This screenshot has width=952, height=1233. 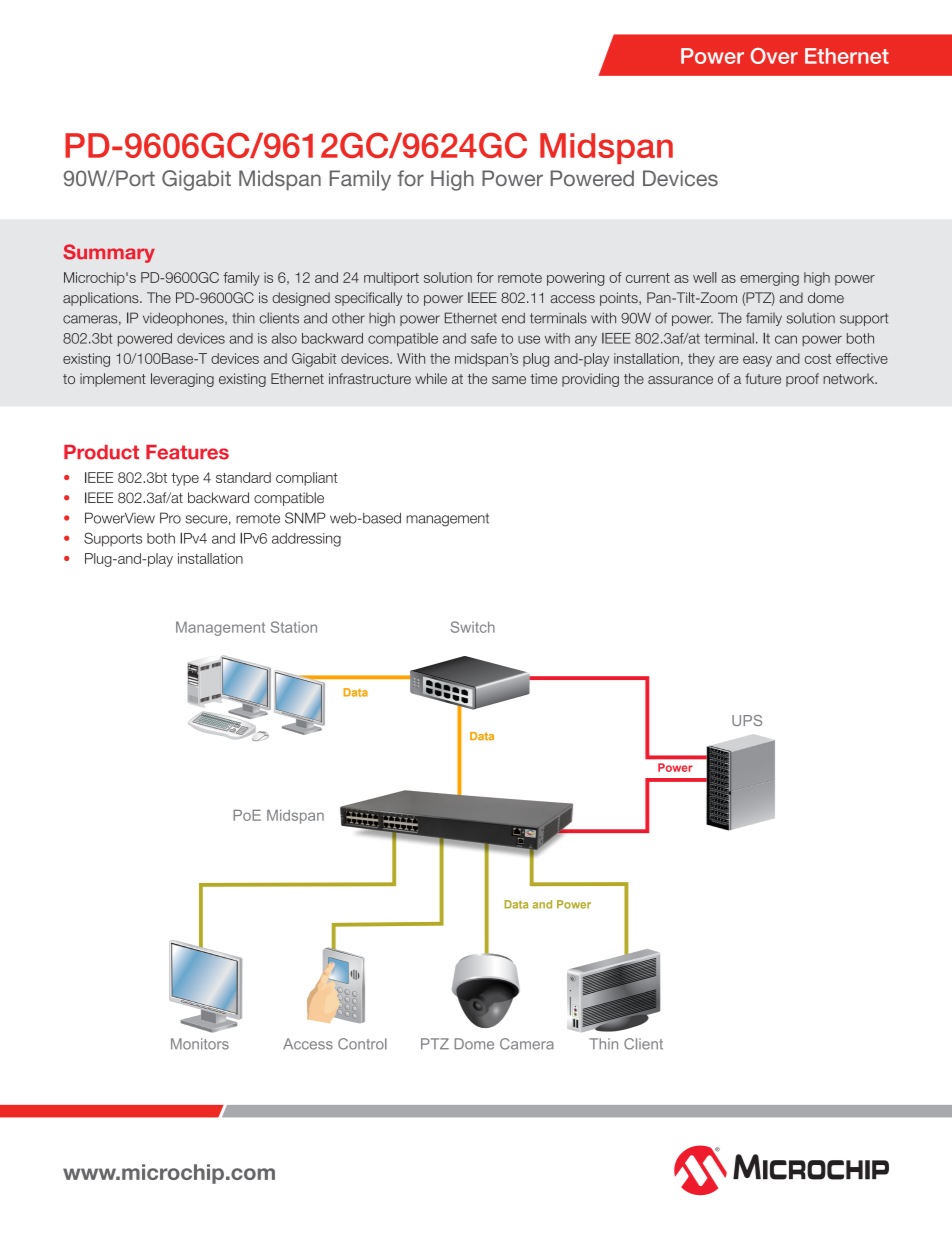 I want to click on Summary, so click(x=109, y=253).
